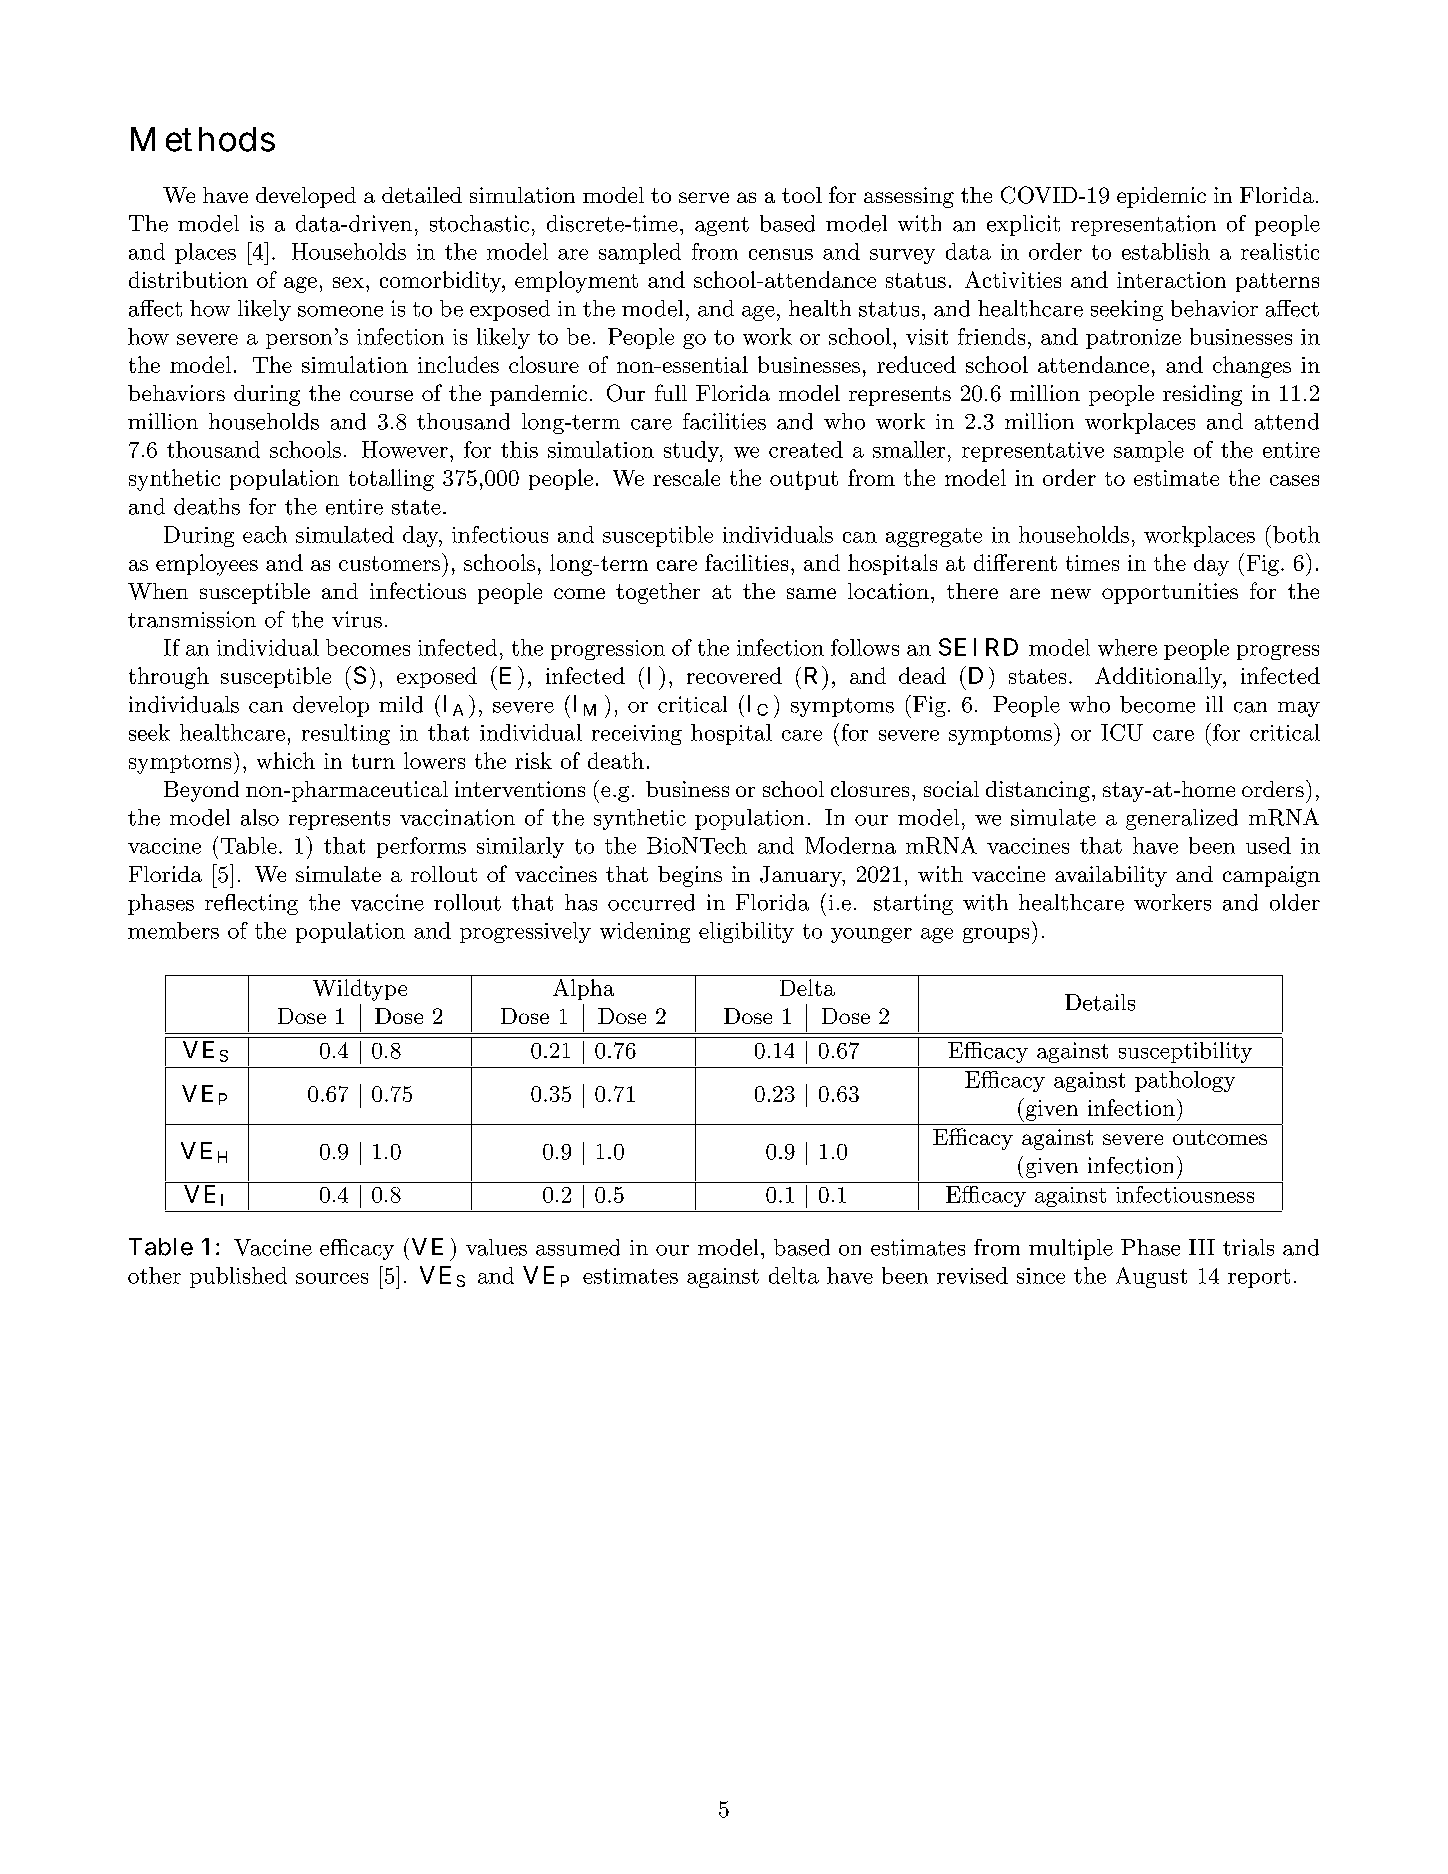  Describe the element at coordinates (692, 451) in the screenshot. I see `study` at that location.
